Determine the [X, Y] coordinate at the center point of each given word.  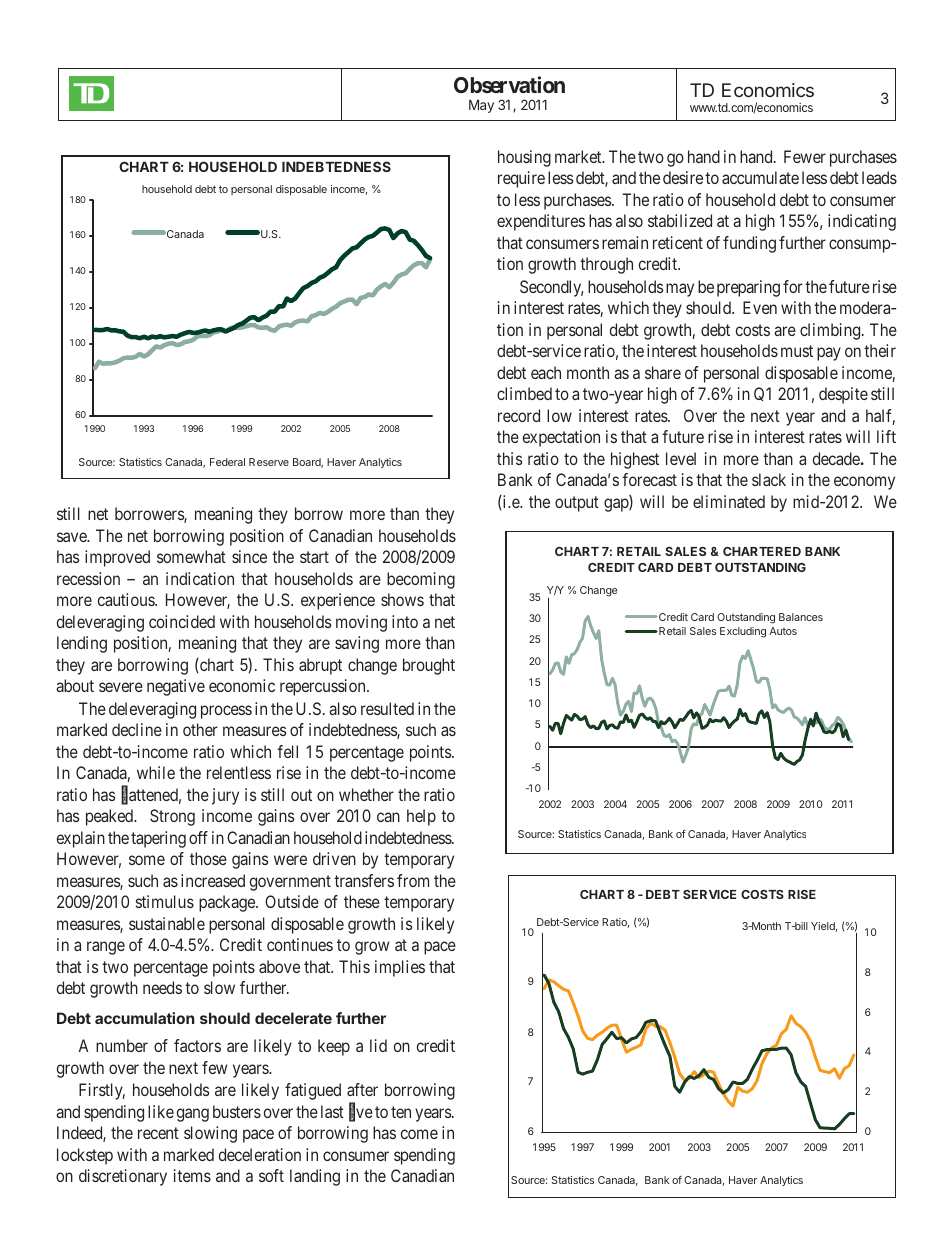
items [192, 1175]
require [521, 179]
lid [378, 1045]
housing [524, 158]
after [362, 1089]
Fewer [805, 156]
